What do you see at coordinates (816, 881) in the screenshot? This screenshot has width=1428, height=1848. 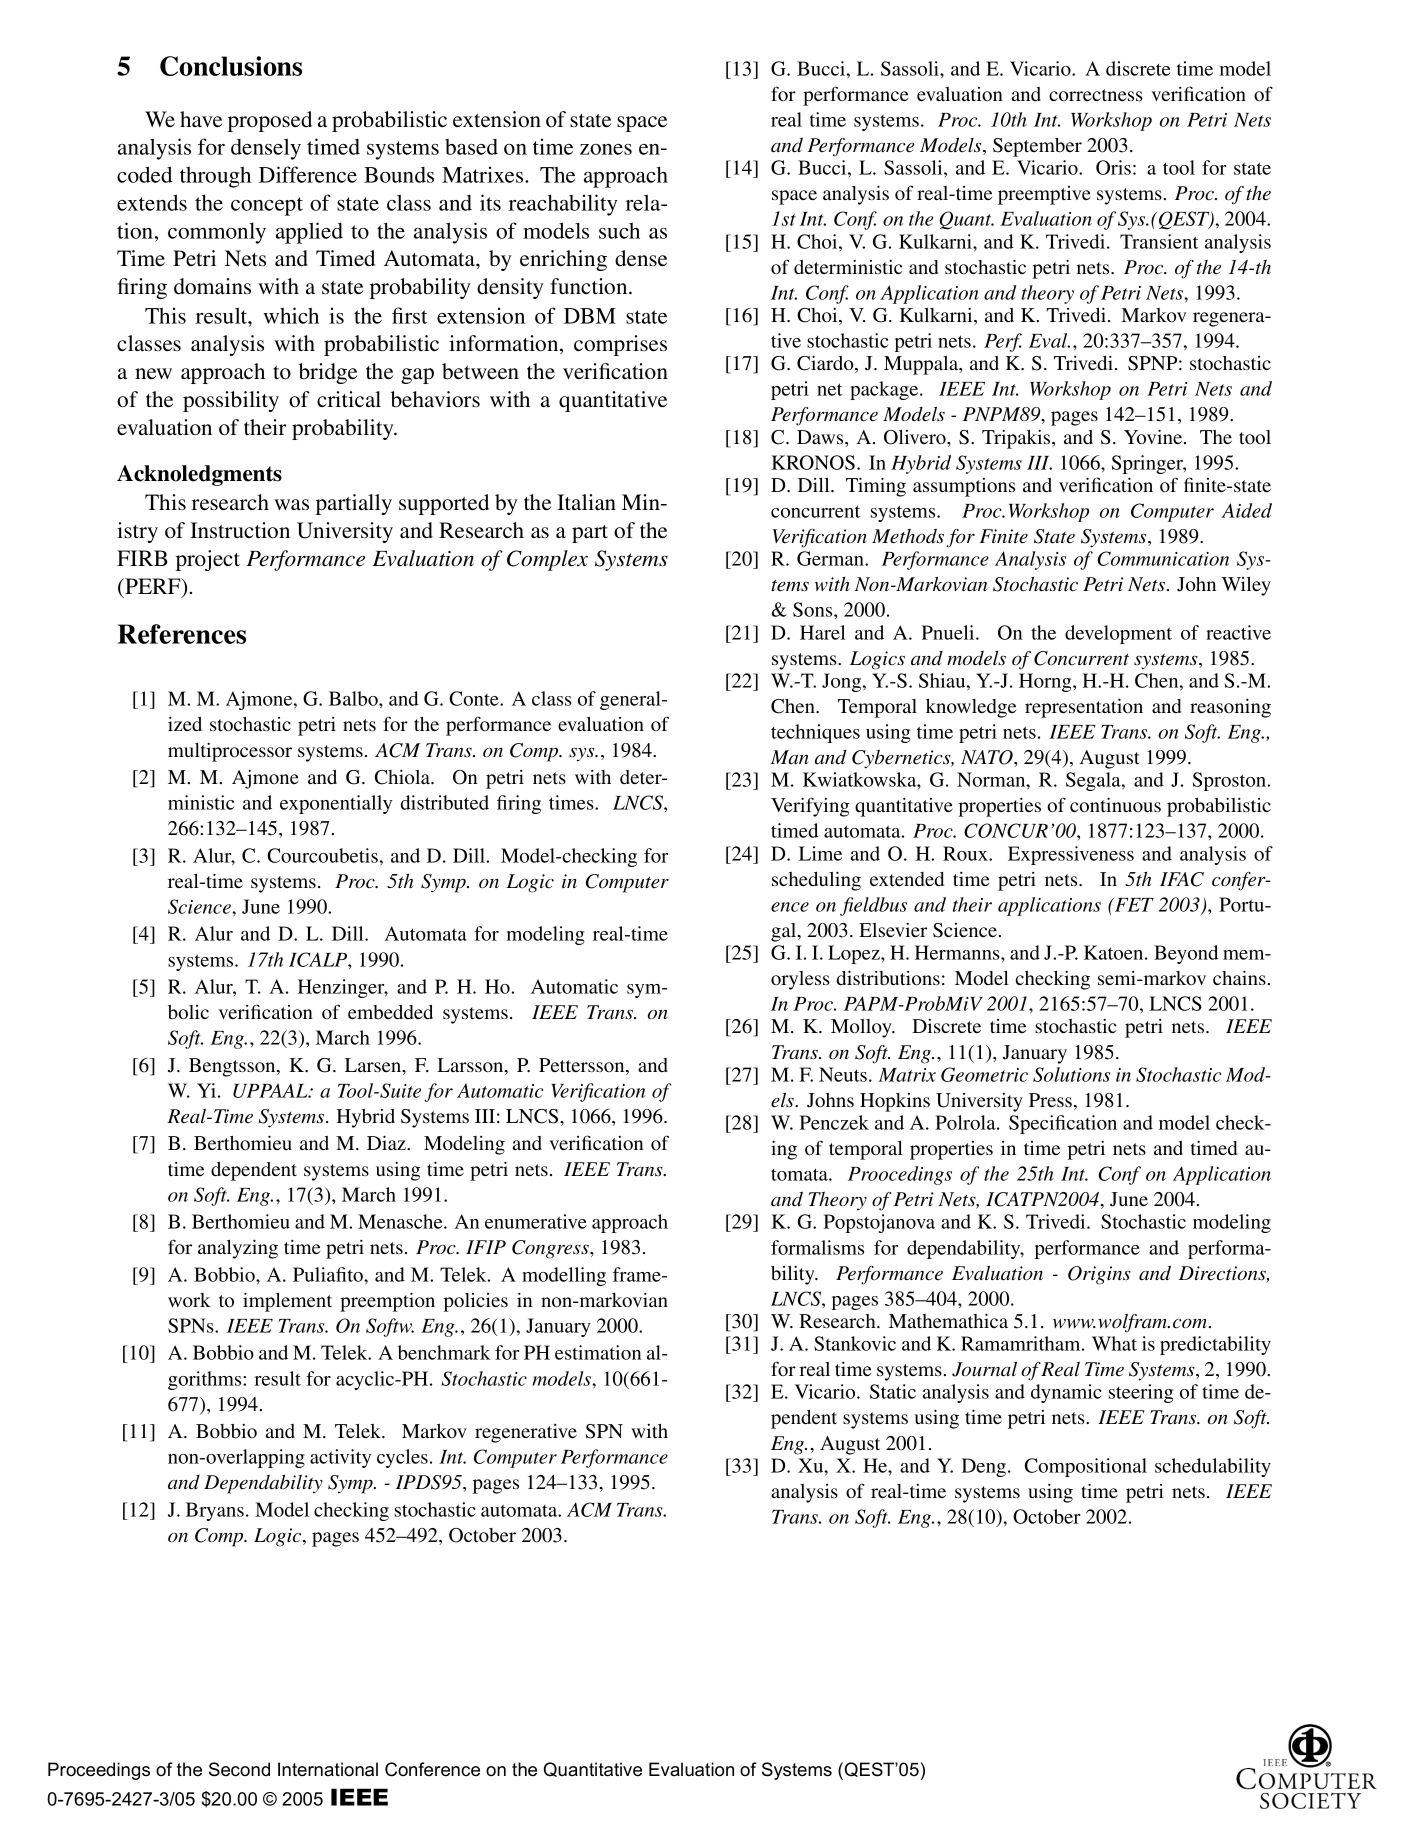 I see `scheduling` at bounding box center [816, 881].
